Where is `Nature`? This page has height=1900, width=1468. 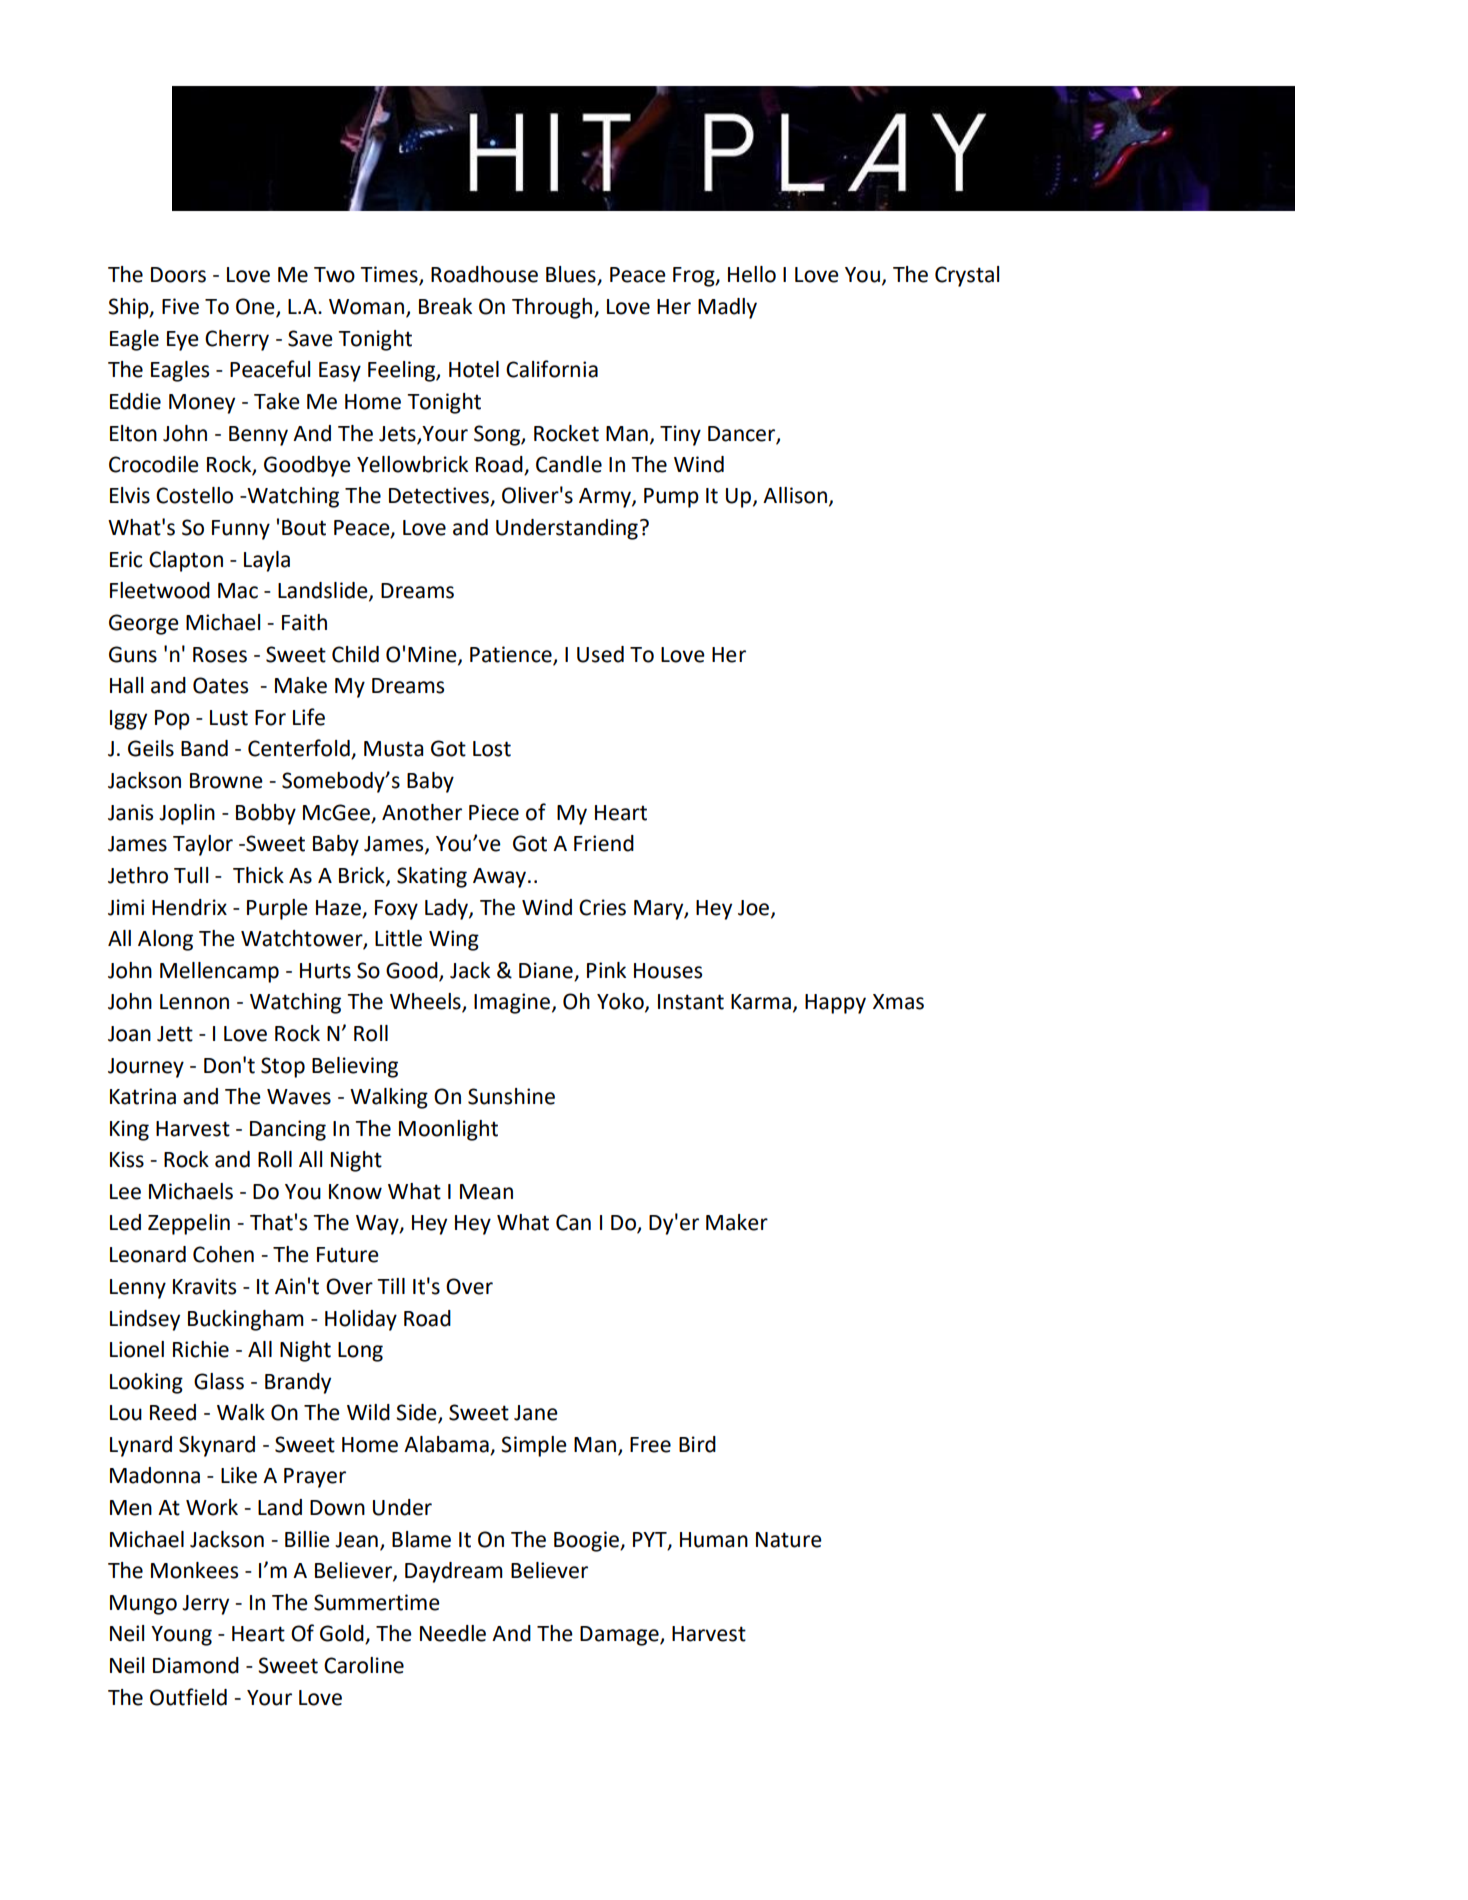
Nature is located at coordinates (789, 1540).
